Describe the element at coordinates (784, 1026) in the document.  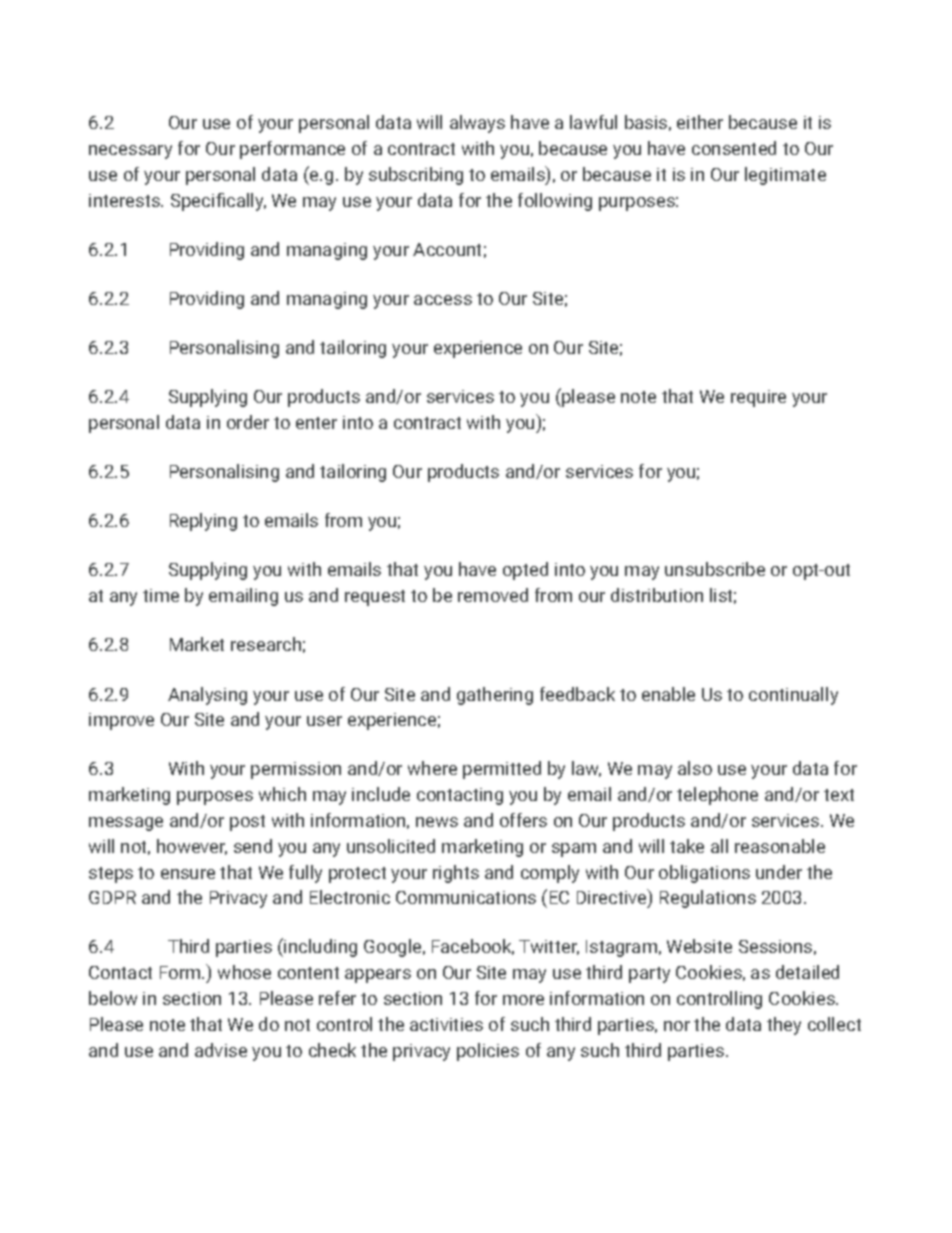
I see `they` at that location.
